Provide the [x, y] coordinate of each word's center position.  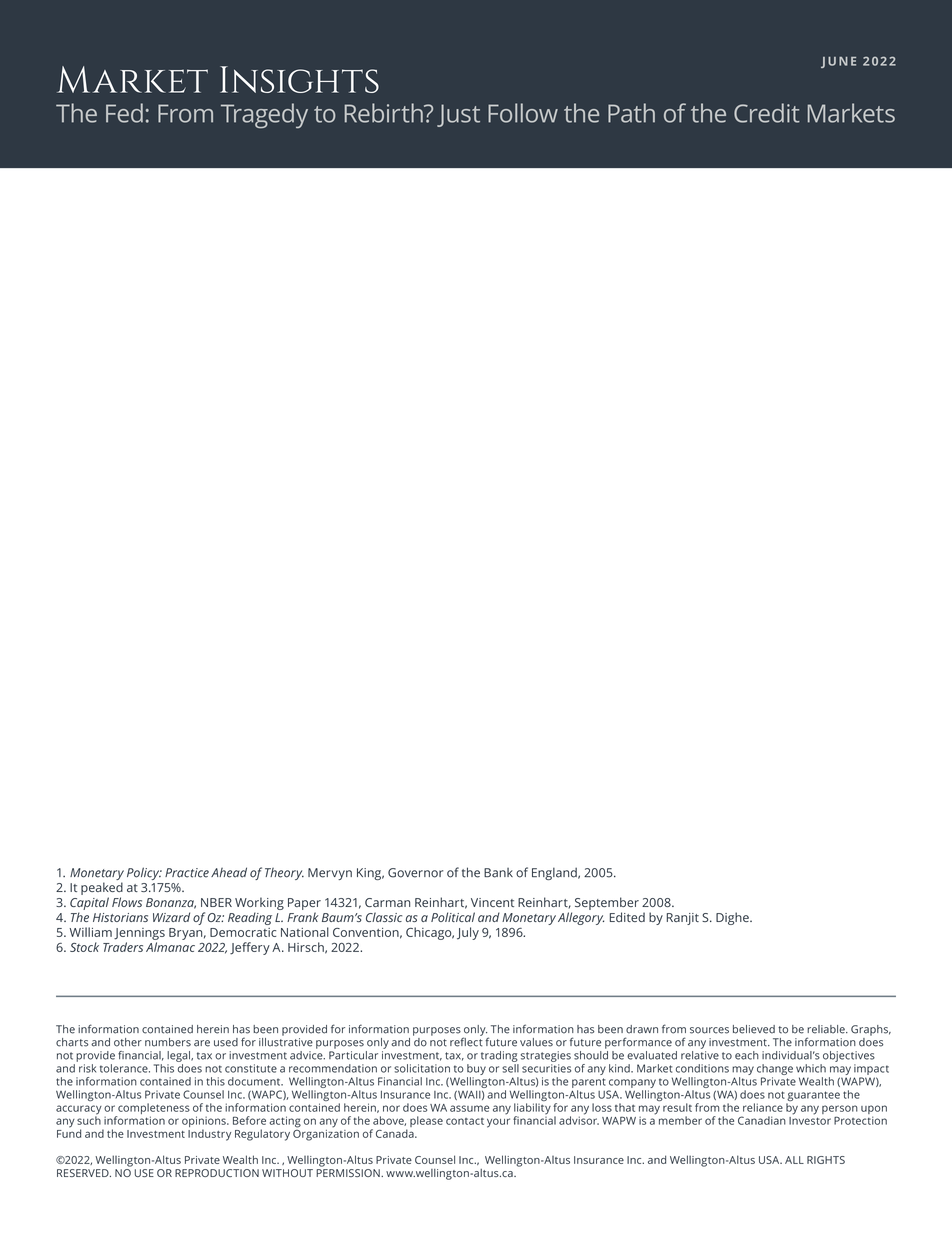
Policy [144, 873]
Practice [187, 873]
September [607, 903]
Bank [498, 873]
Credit [767, 113]
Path [631, 113]
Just [458, 115]
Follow [523, 113]
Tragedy [264, 116]
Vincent [492, 902]
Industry [209, 1135]
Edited [627, 917]
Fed [124, 113]
